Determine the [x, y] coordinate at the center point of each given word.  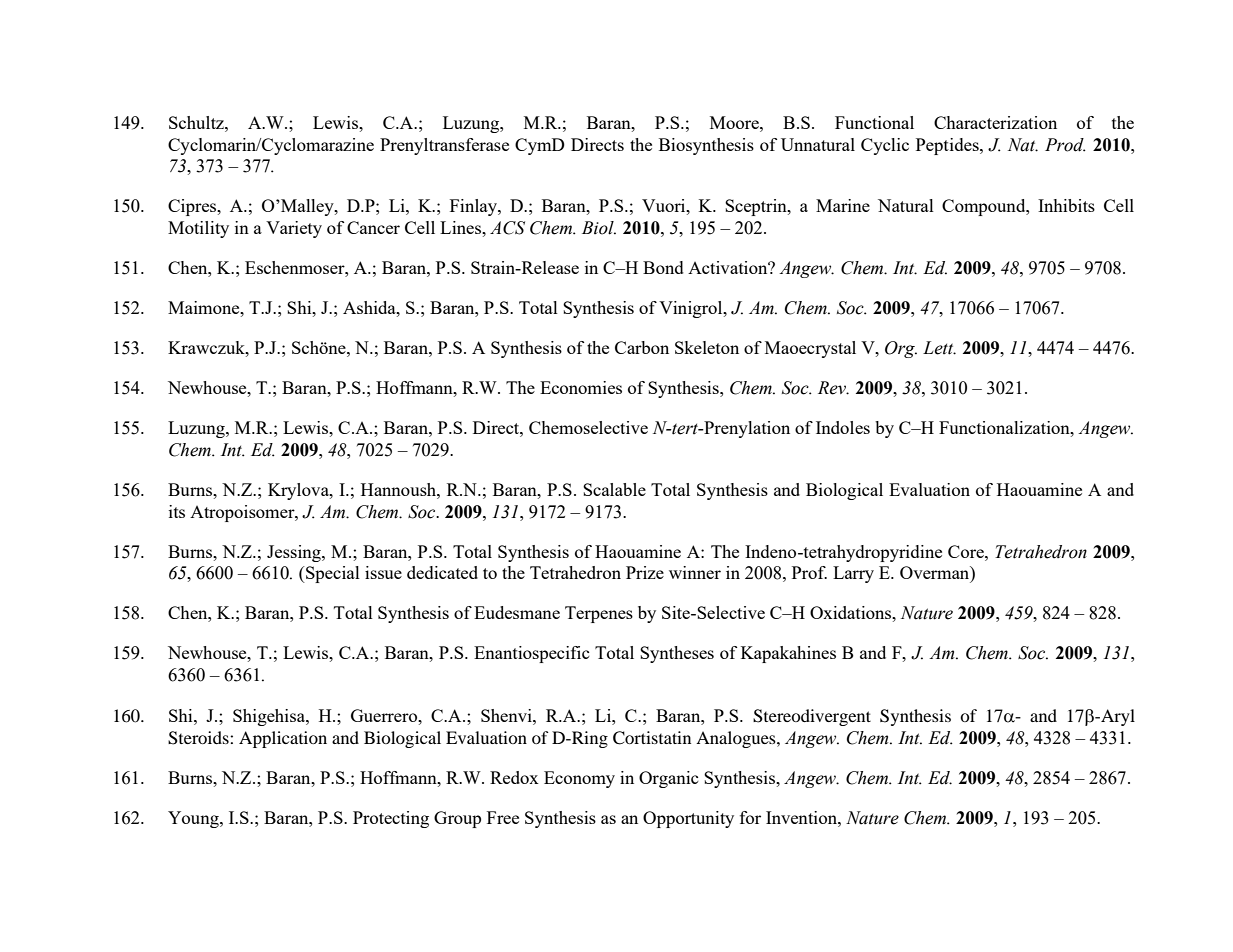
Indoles [843, 427]
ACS [507, 228]
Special [332, 574]
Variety [294, 229]
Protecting [391, 819]
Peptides [948, 146]
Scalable [614, 489]
